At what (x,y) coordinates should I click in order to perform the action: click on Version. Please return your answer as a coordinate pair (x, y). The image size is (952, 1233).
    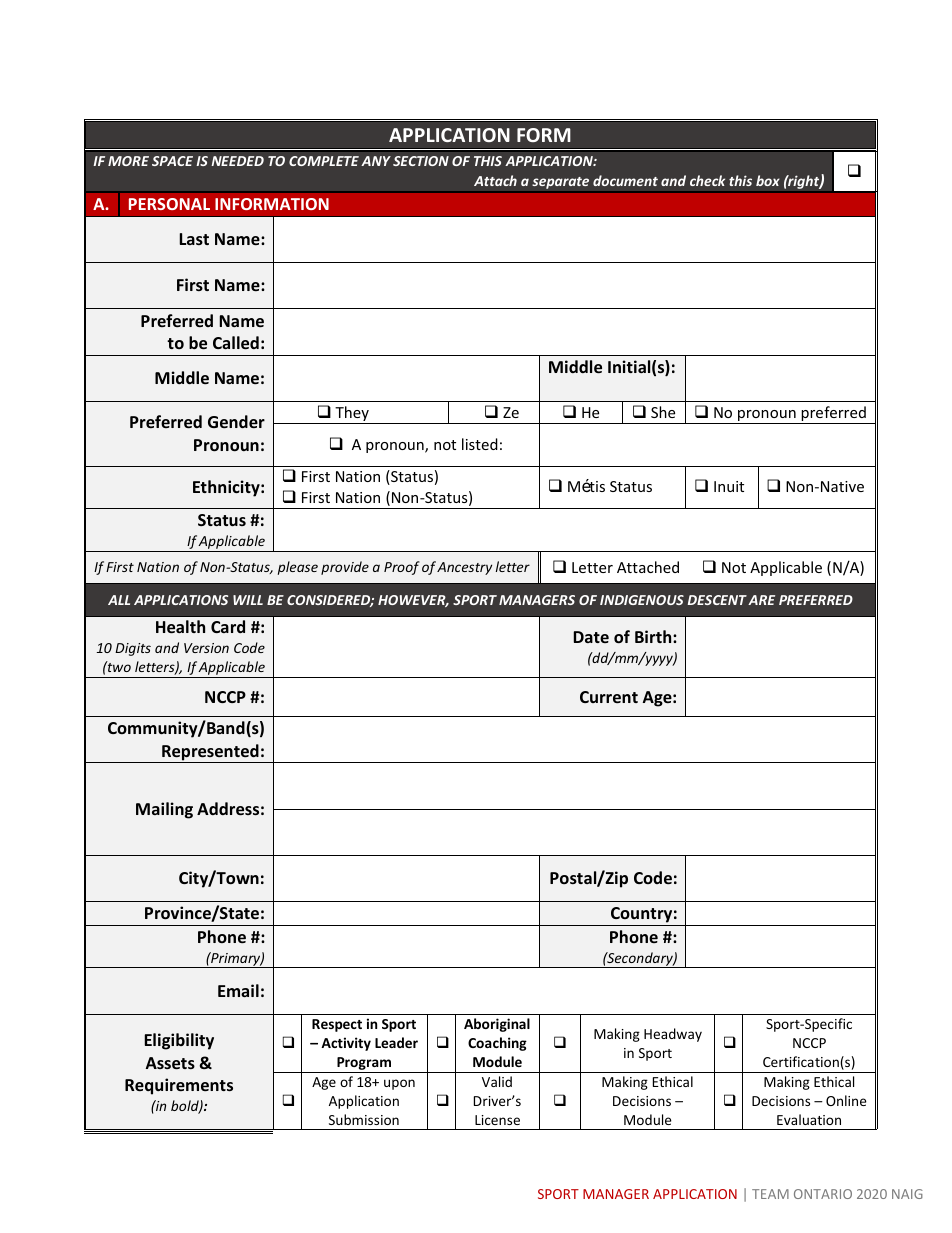
    Looking at the image, I should click on (206, 648).
